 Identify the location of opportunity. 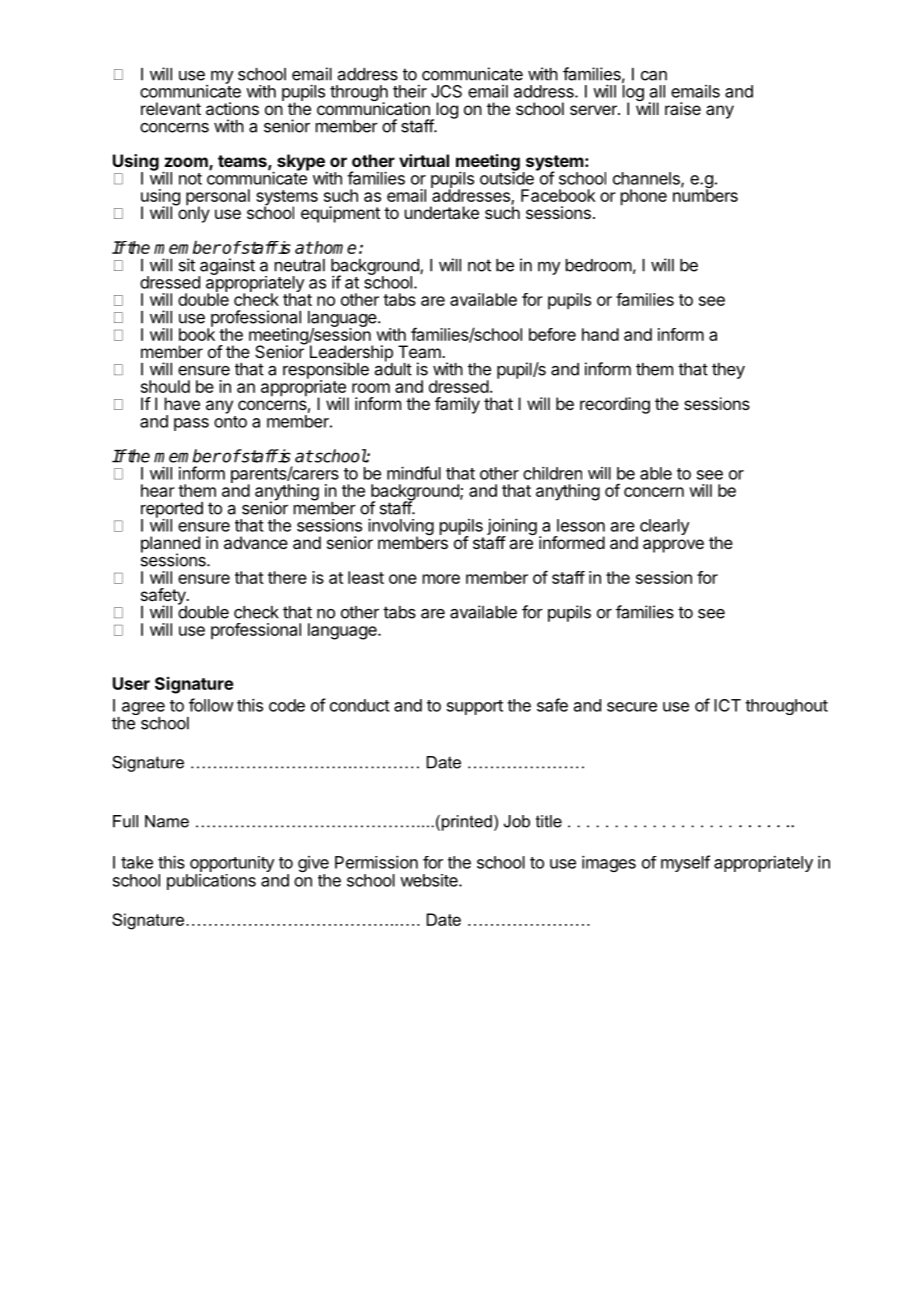
(232, 865).
